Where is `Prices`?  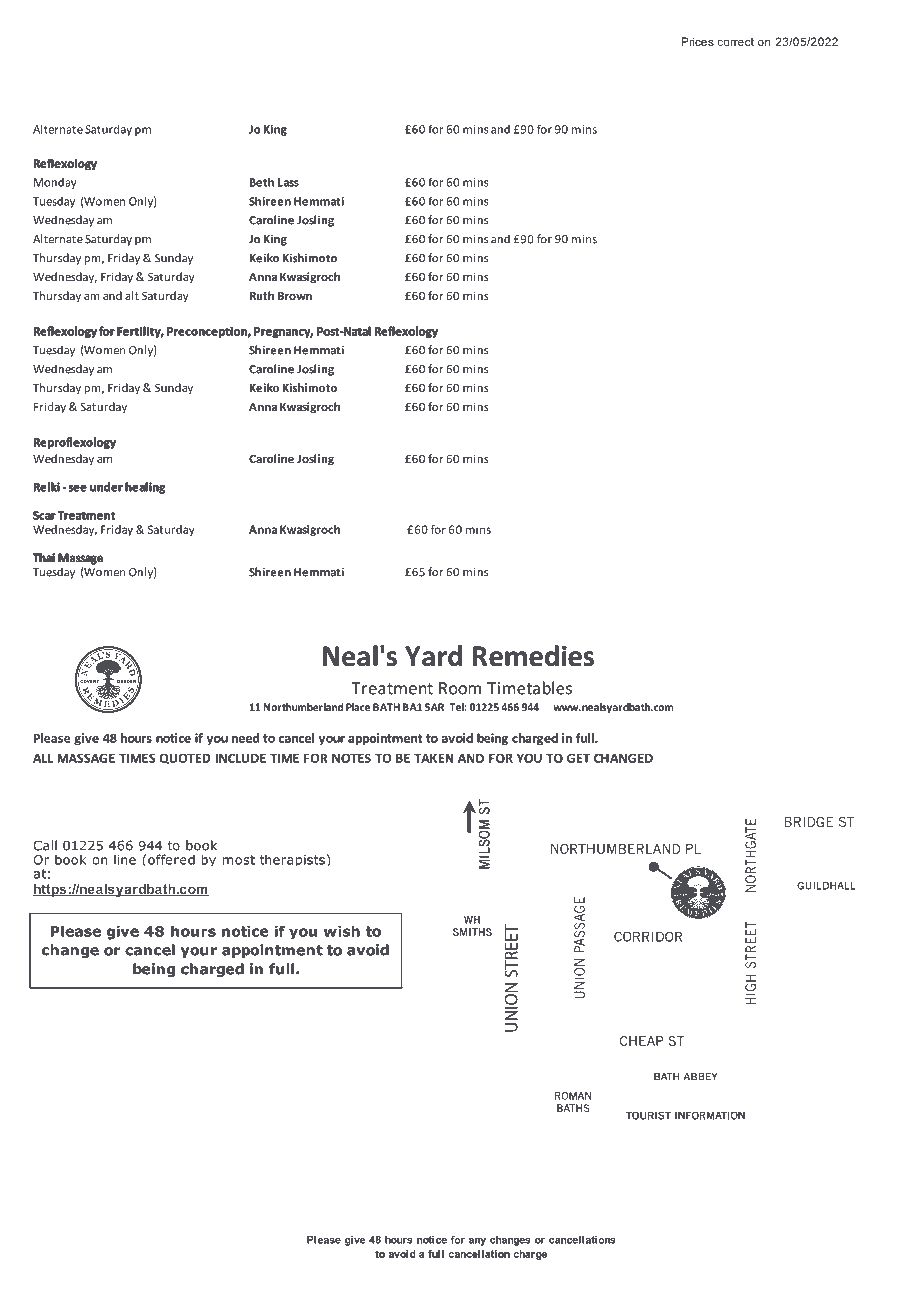
Prices is located at coordinates (697, 41).
